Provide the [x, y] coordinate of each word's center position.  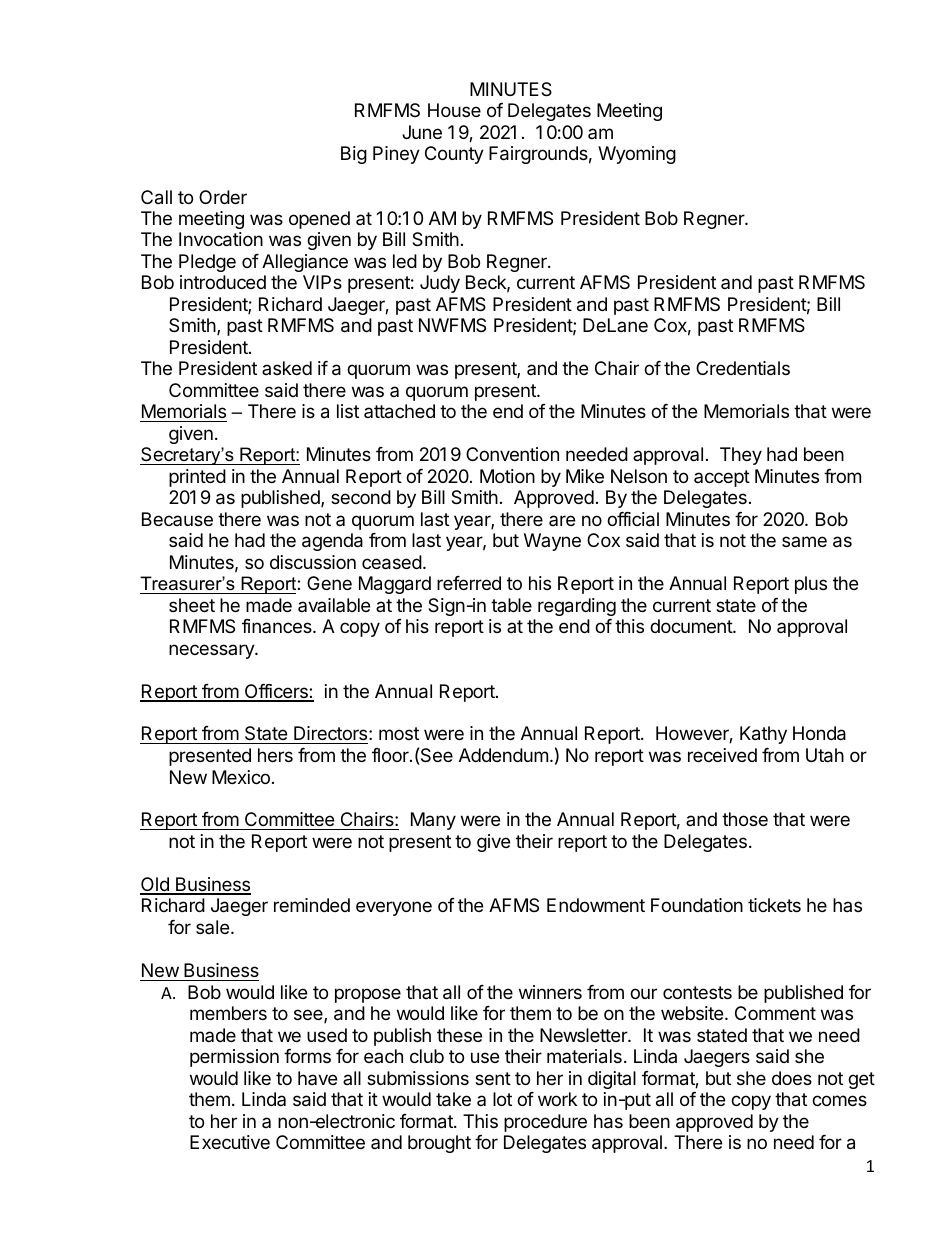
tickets [774, 905]
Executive [230, 1142]
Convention [512, 454]
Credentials [743, 368]
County [454, 155]
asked [287, 368]
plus [811, 585]
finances [278, 626]
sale [212, 927]
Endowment [596, 905]
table [511, 605]
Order [223, 197]
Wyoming [637, 155]
